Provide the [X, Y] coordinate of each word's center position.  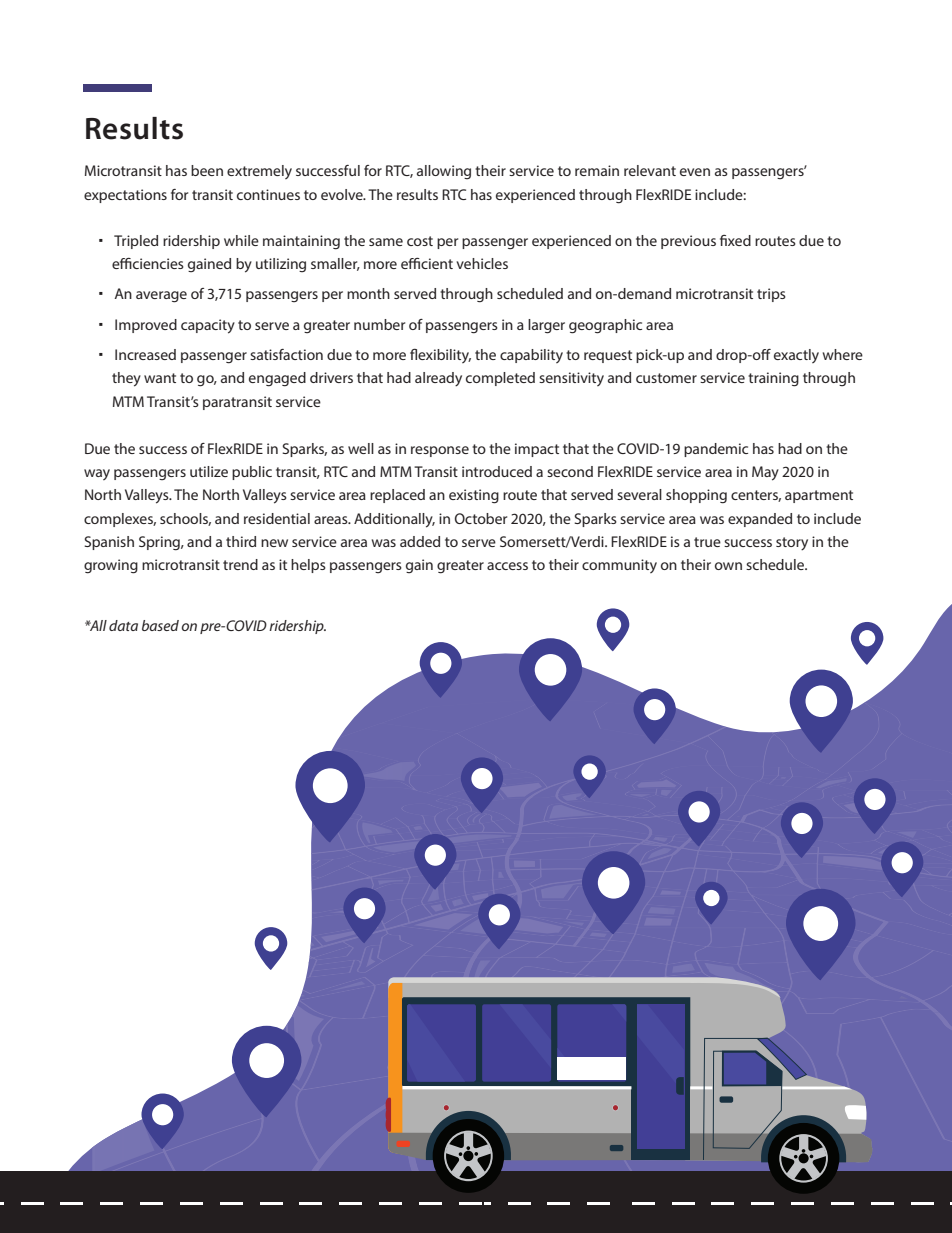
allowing [444, 172]
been [207, 170]
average [161, 297]
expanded [760, 520]
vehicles [482, 263]
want [160, 378]
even [695, 172]
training [773, 379]
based [160, 625]
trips [771, 295]
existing [474, 496]
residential [277, 518]
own [728, 566]
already [438, 379]
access [507, 566]
